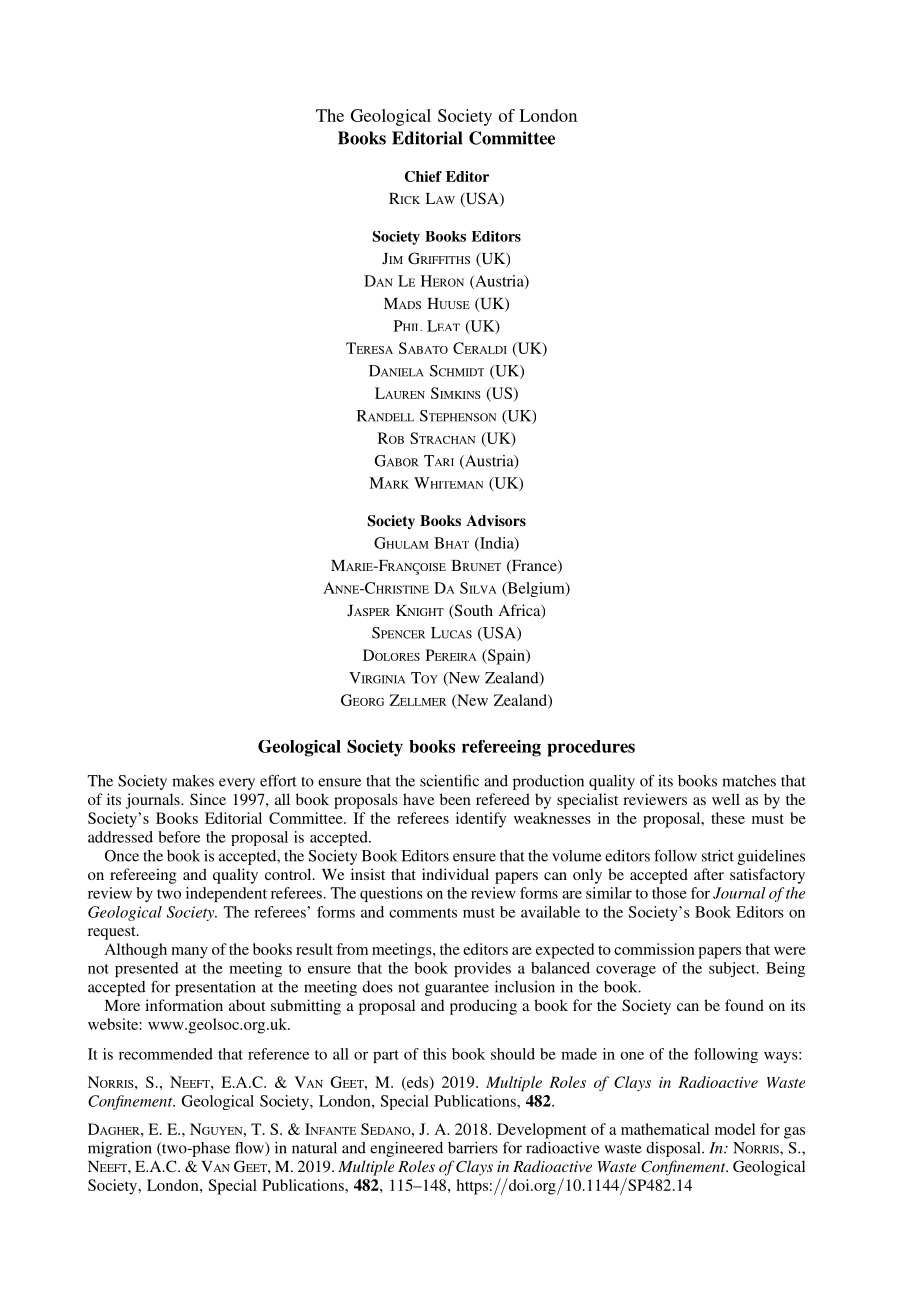 Image resolution: width=912 pixels, height=1316 pixels. I want to click on barriers, so click(473, 1148).
